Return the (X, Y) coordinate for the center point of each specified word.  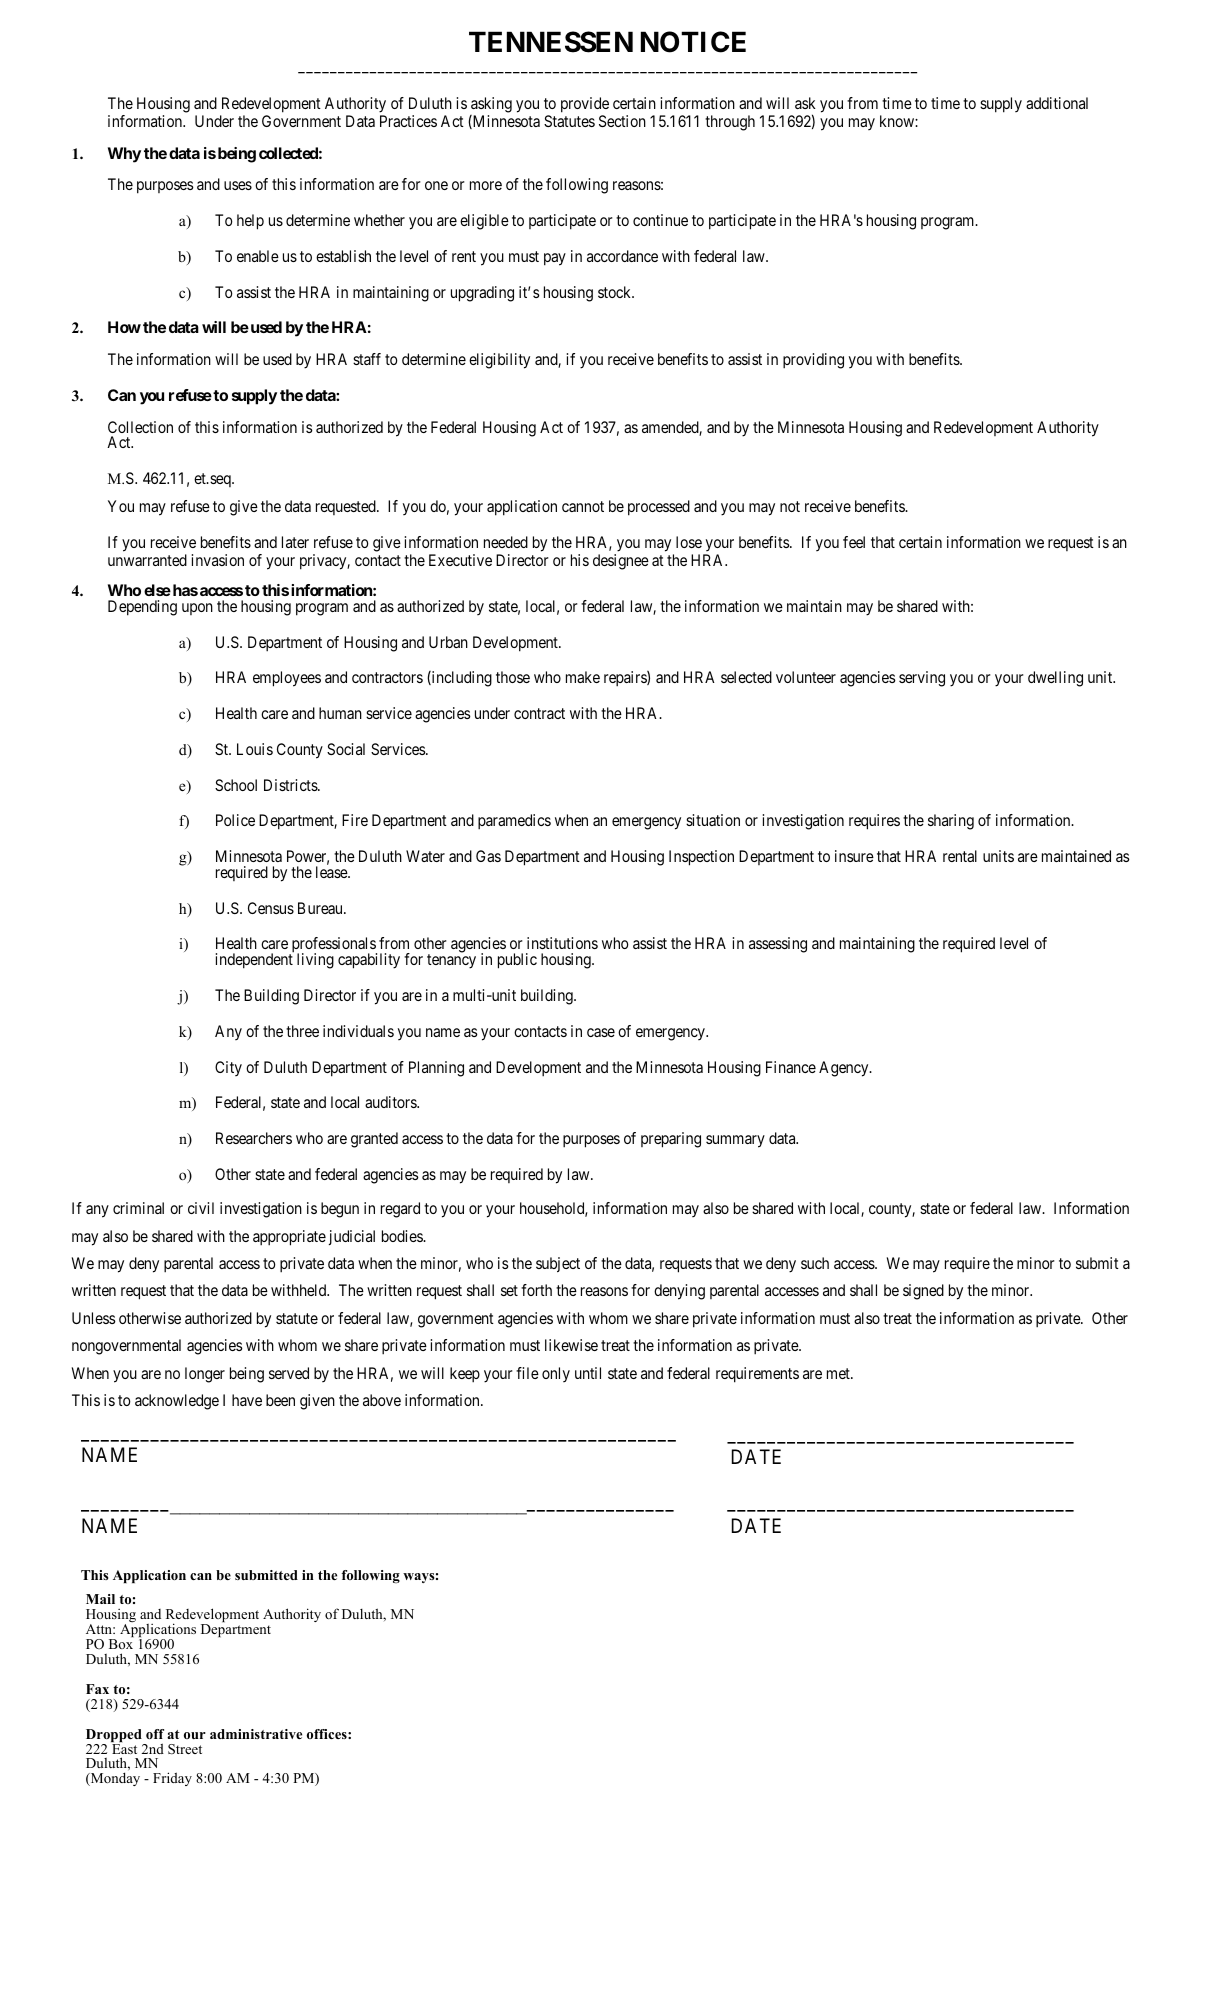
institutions (562, 943)
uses (238, 185)
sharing (951, 822)
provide (585, 105)
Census (271, 908)
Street (185, 1749)
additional (1057, 103)
